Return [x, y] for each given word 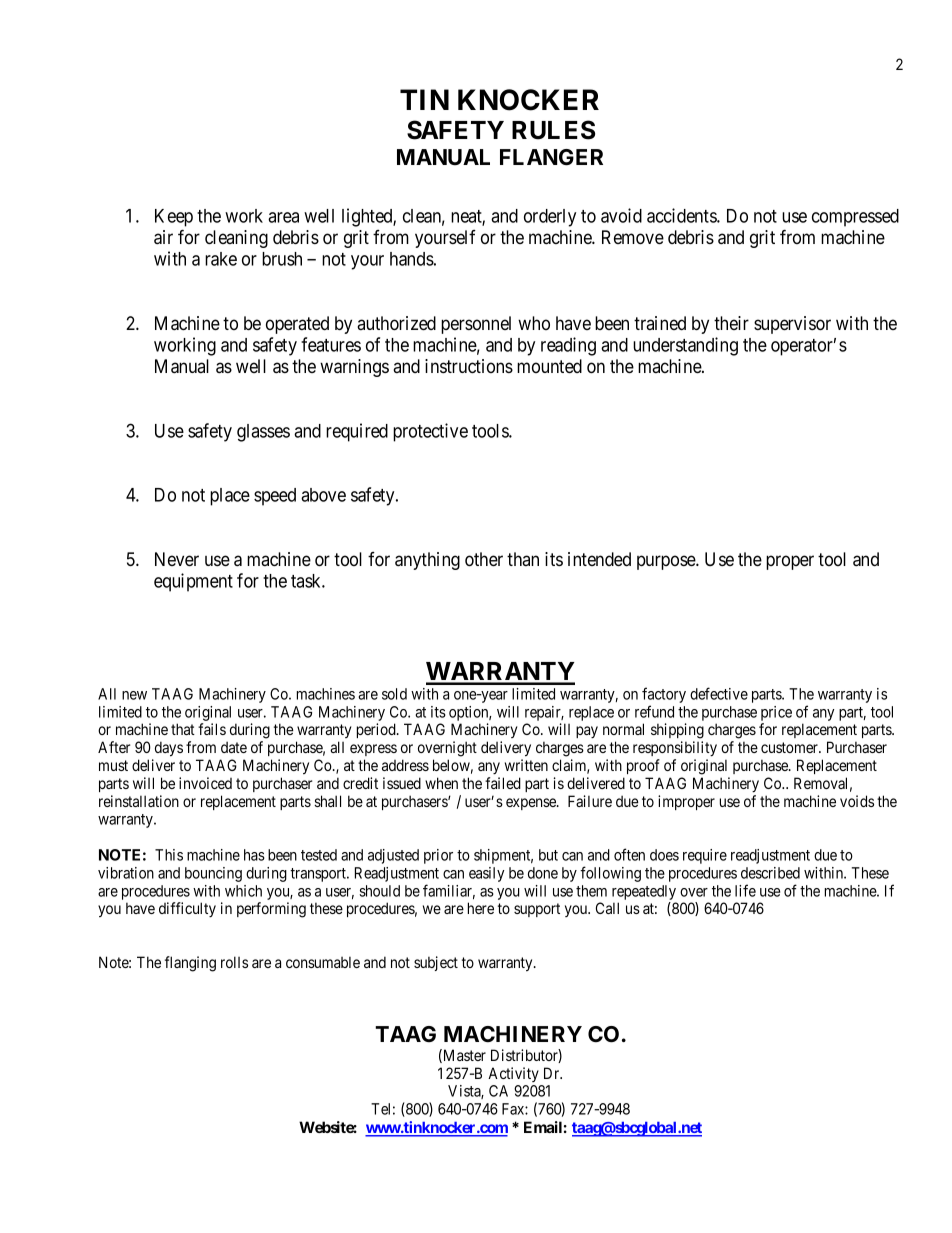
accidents [682, 215]
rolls [234, 962]
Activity [513, 1074]
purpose [667, 562]
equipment [193, 582]
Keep [174, 218]
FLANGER [551, 157]
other [484, 559]
